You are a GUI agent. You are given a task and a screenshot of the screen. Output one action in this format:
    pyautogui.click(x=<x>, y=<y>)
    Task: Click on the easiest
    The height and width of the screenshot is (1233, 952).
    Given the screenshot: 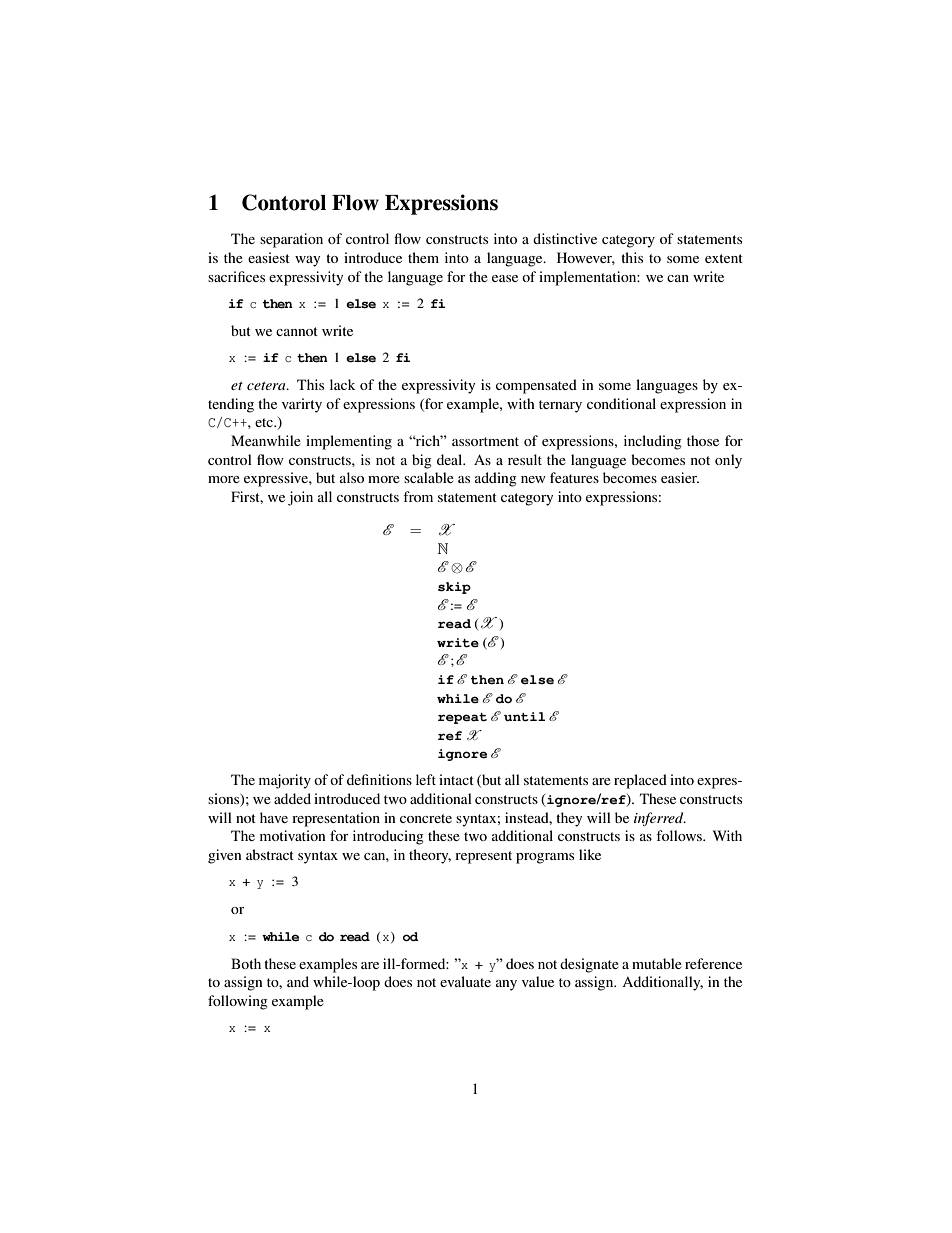 What is the action you would take?
    pyautogui.click(x=269, y=257)
